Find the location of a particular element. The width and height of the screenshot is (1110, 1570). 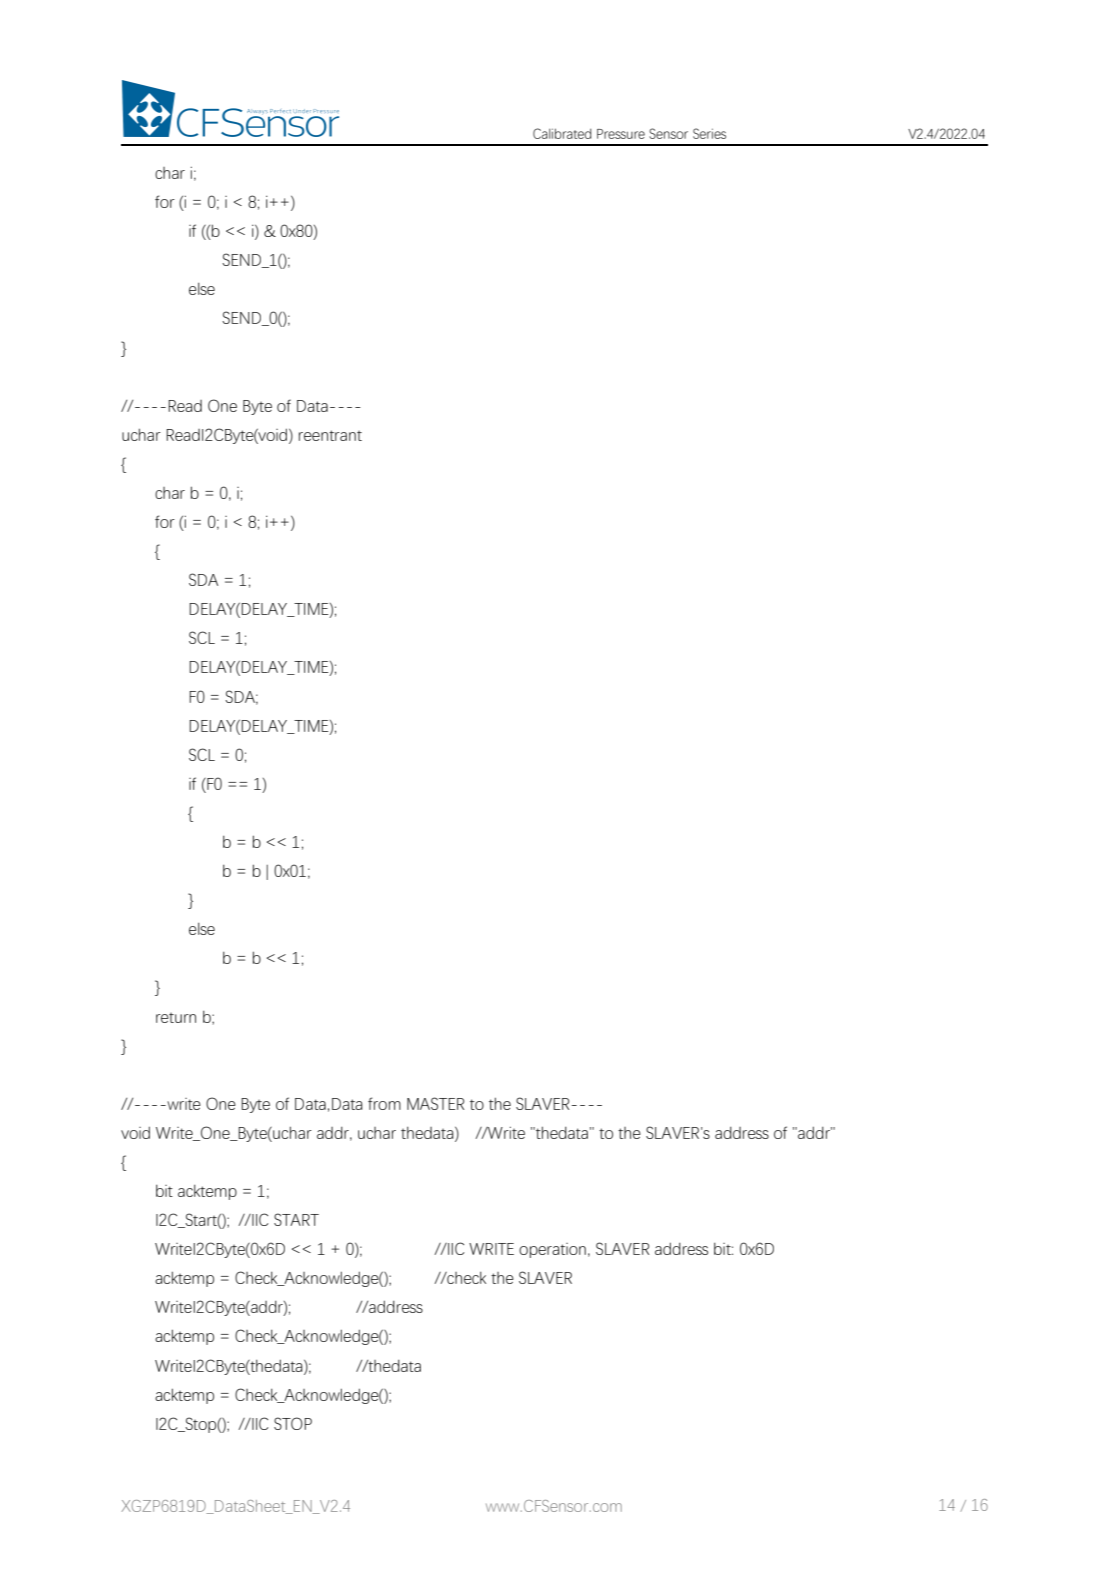

Series is located at coordinates (709, 133).
